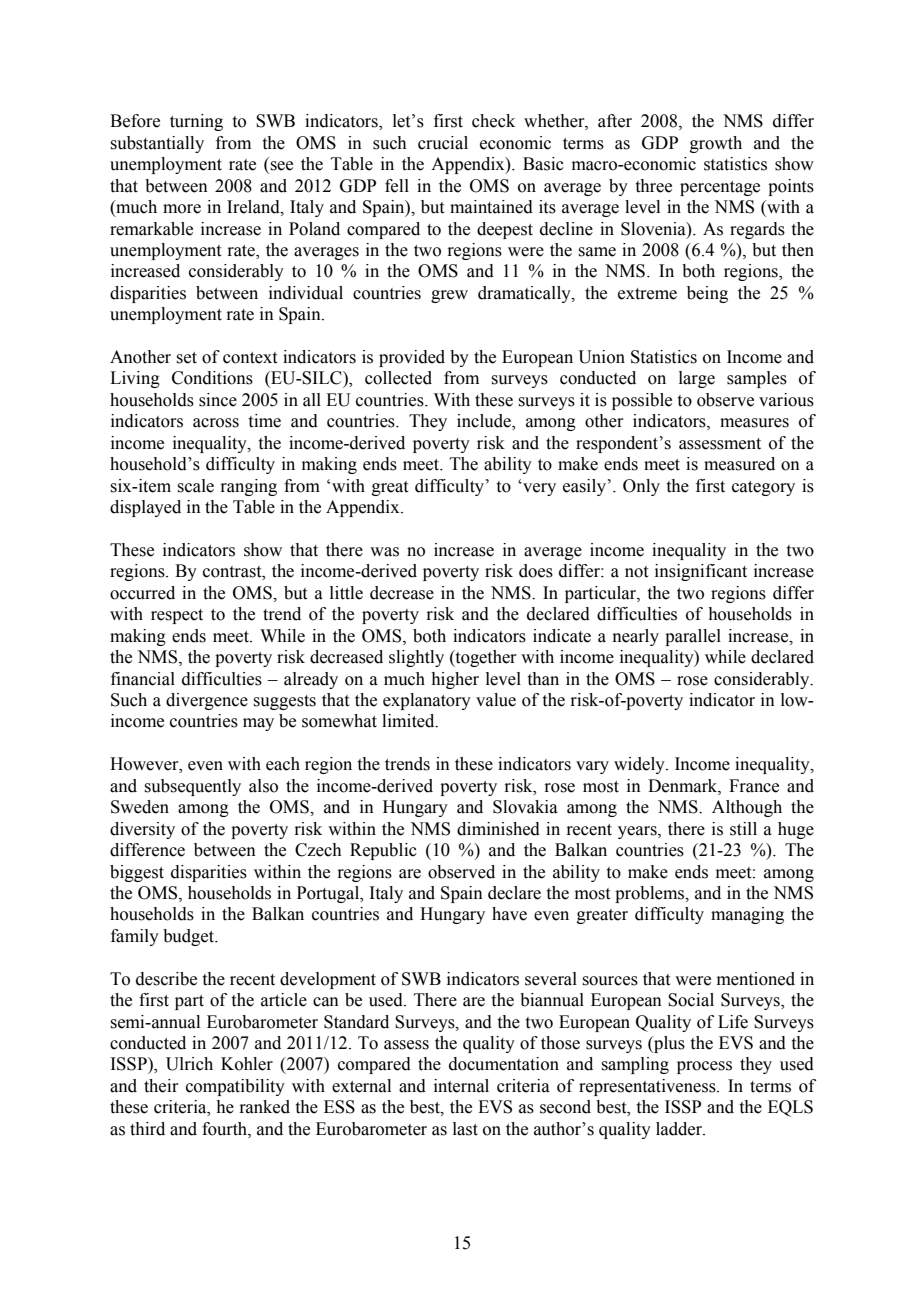 Image resolution: width=924 pixels, height=1308 pixels. I want to click on compatibility, so click(235, 1087).
